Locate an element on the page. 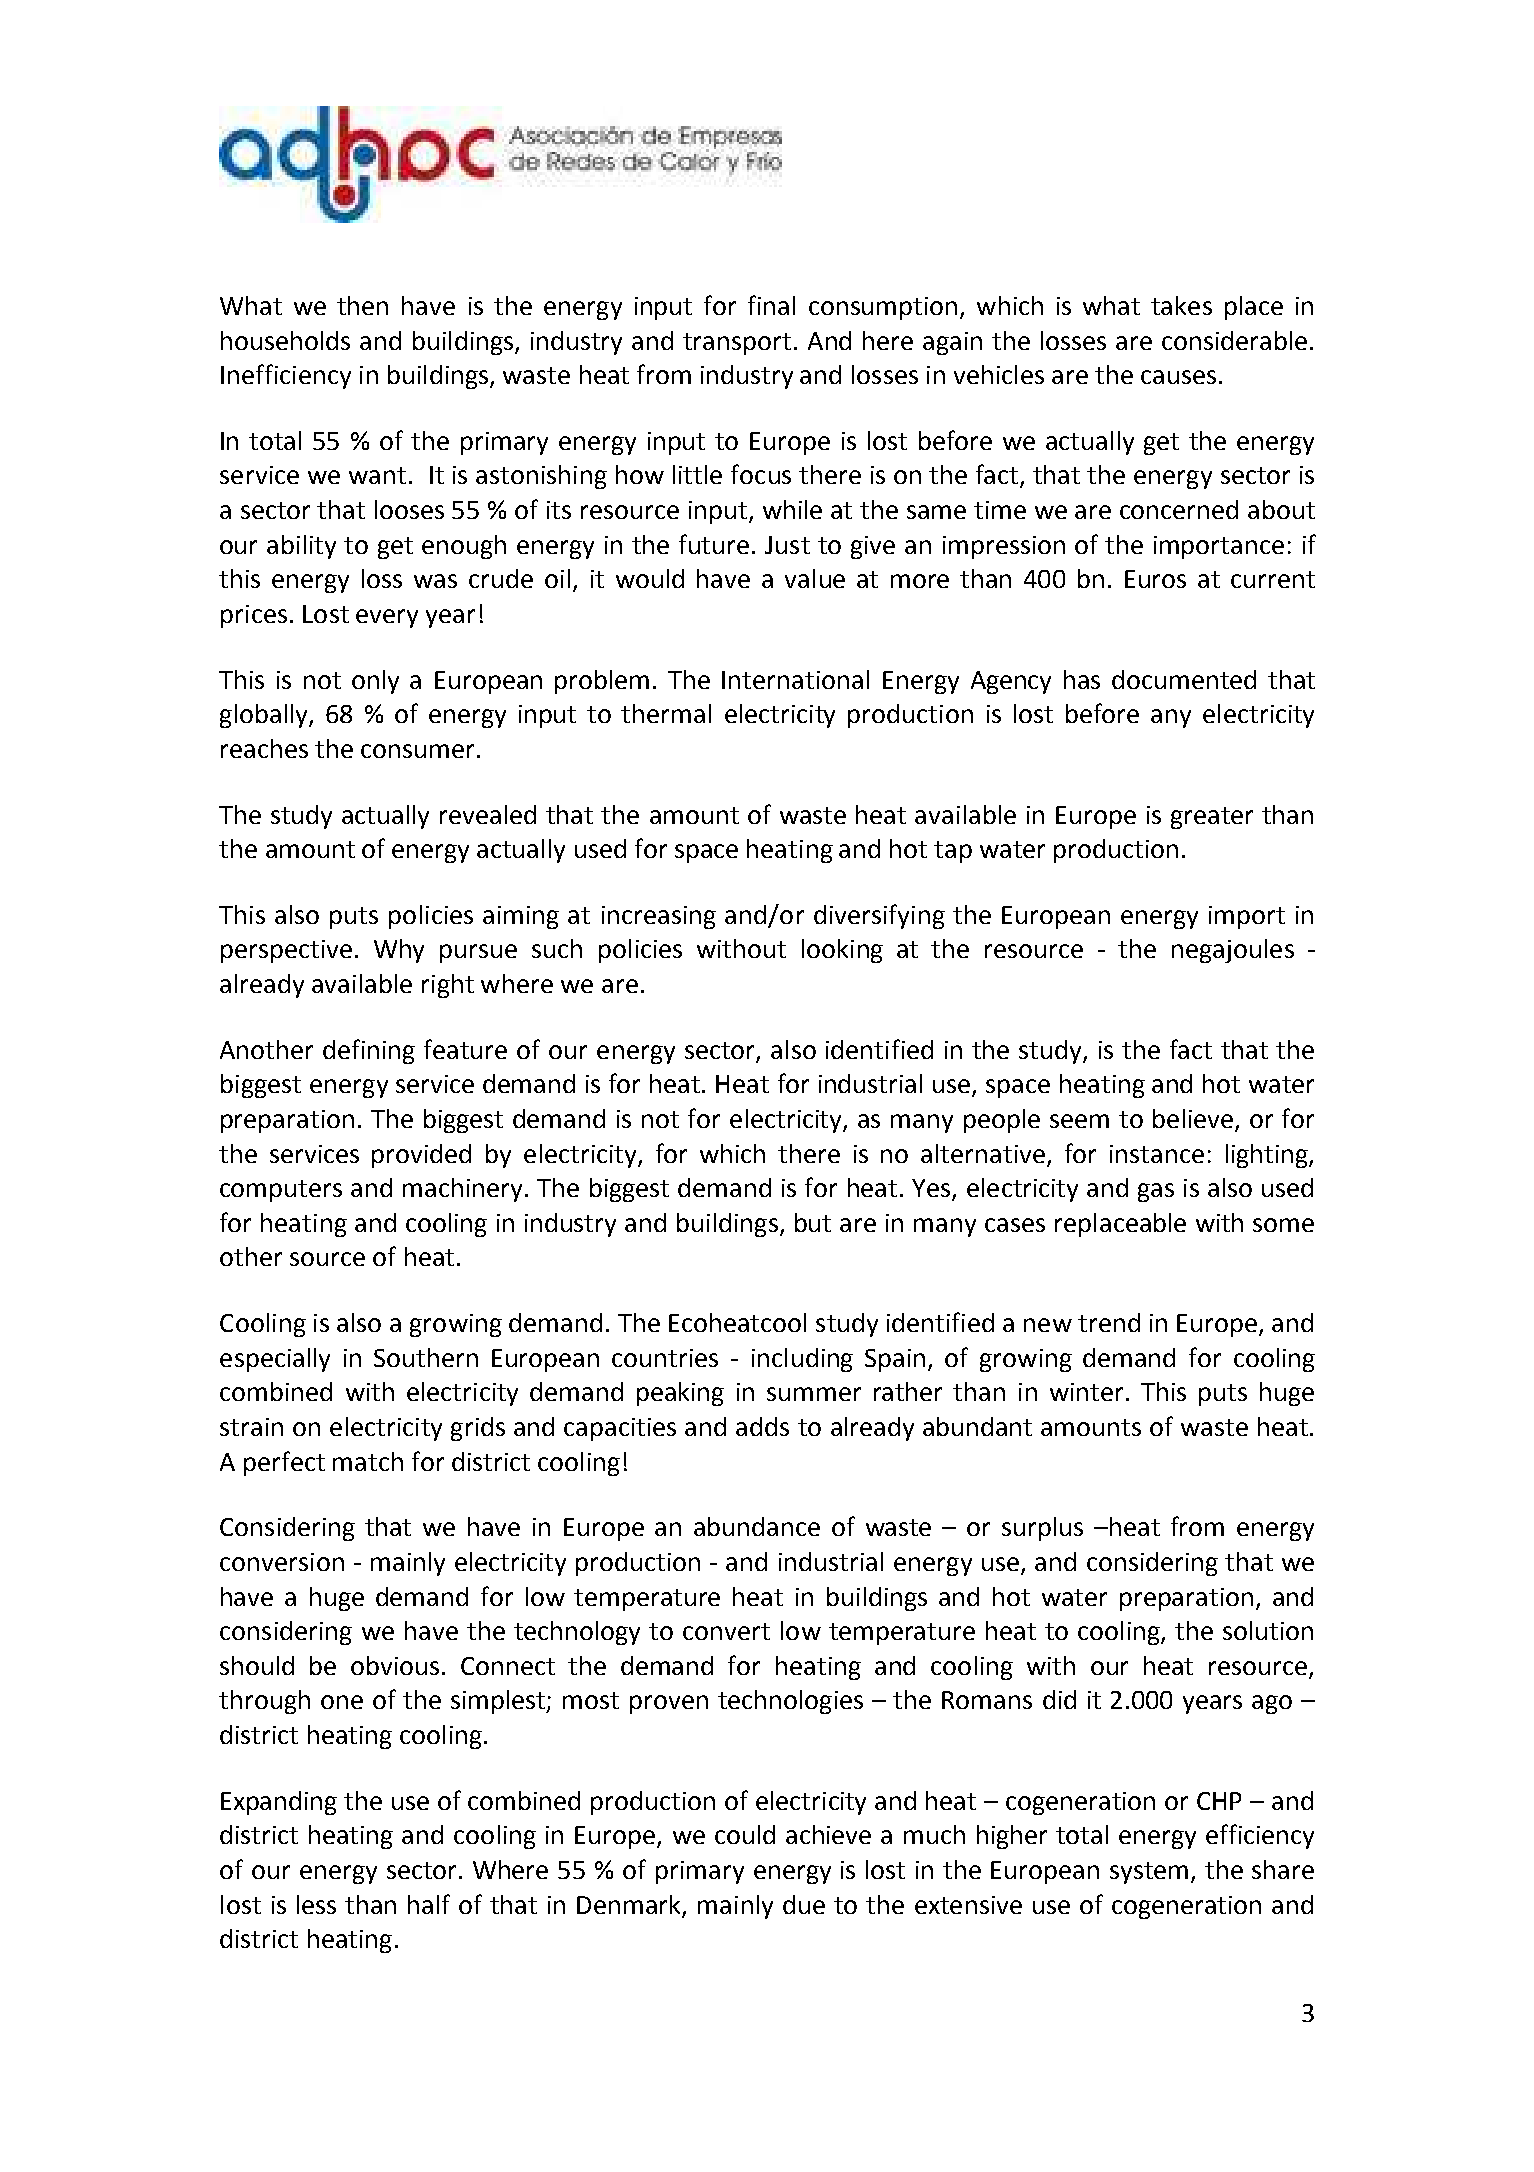  transport is located at coordinates (737, 344).
